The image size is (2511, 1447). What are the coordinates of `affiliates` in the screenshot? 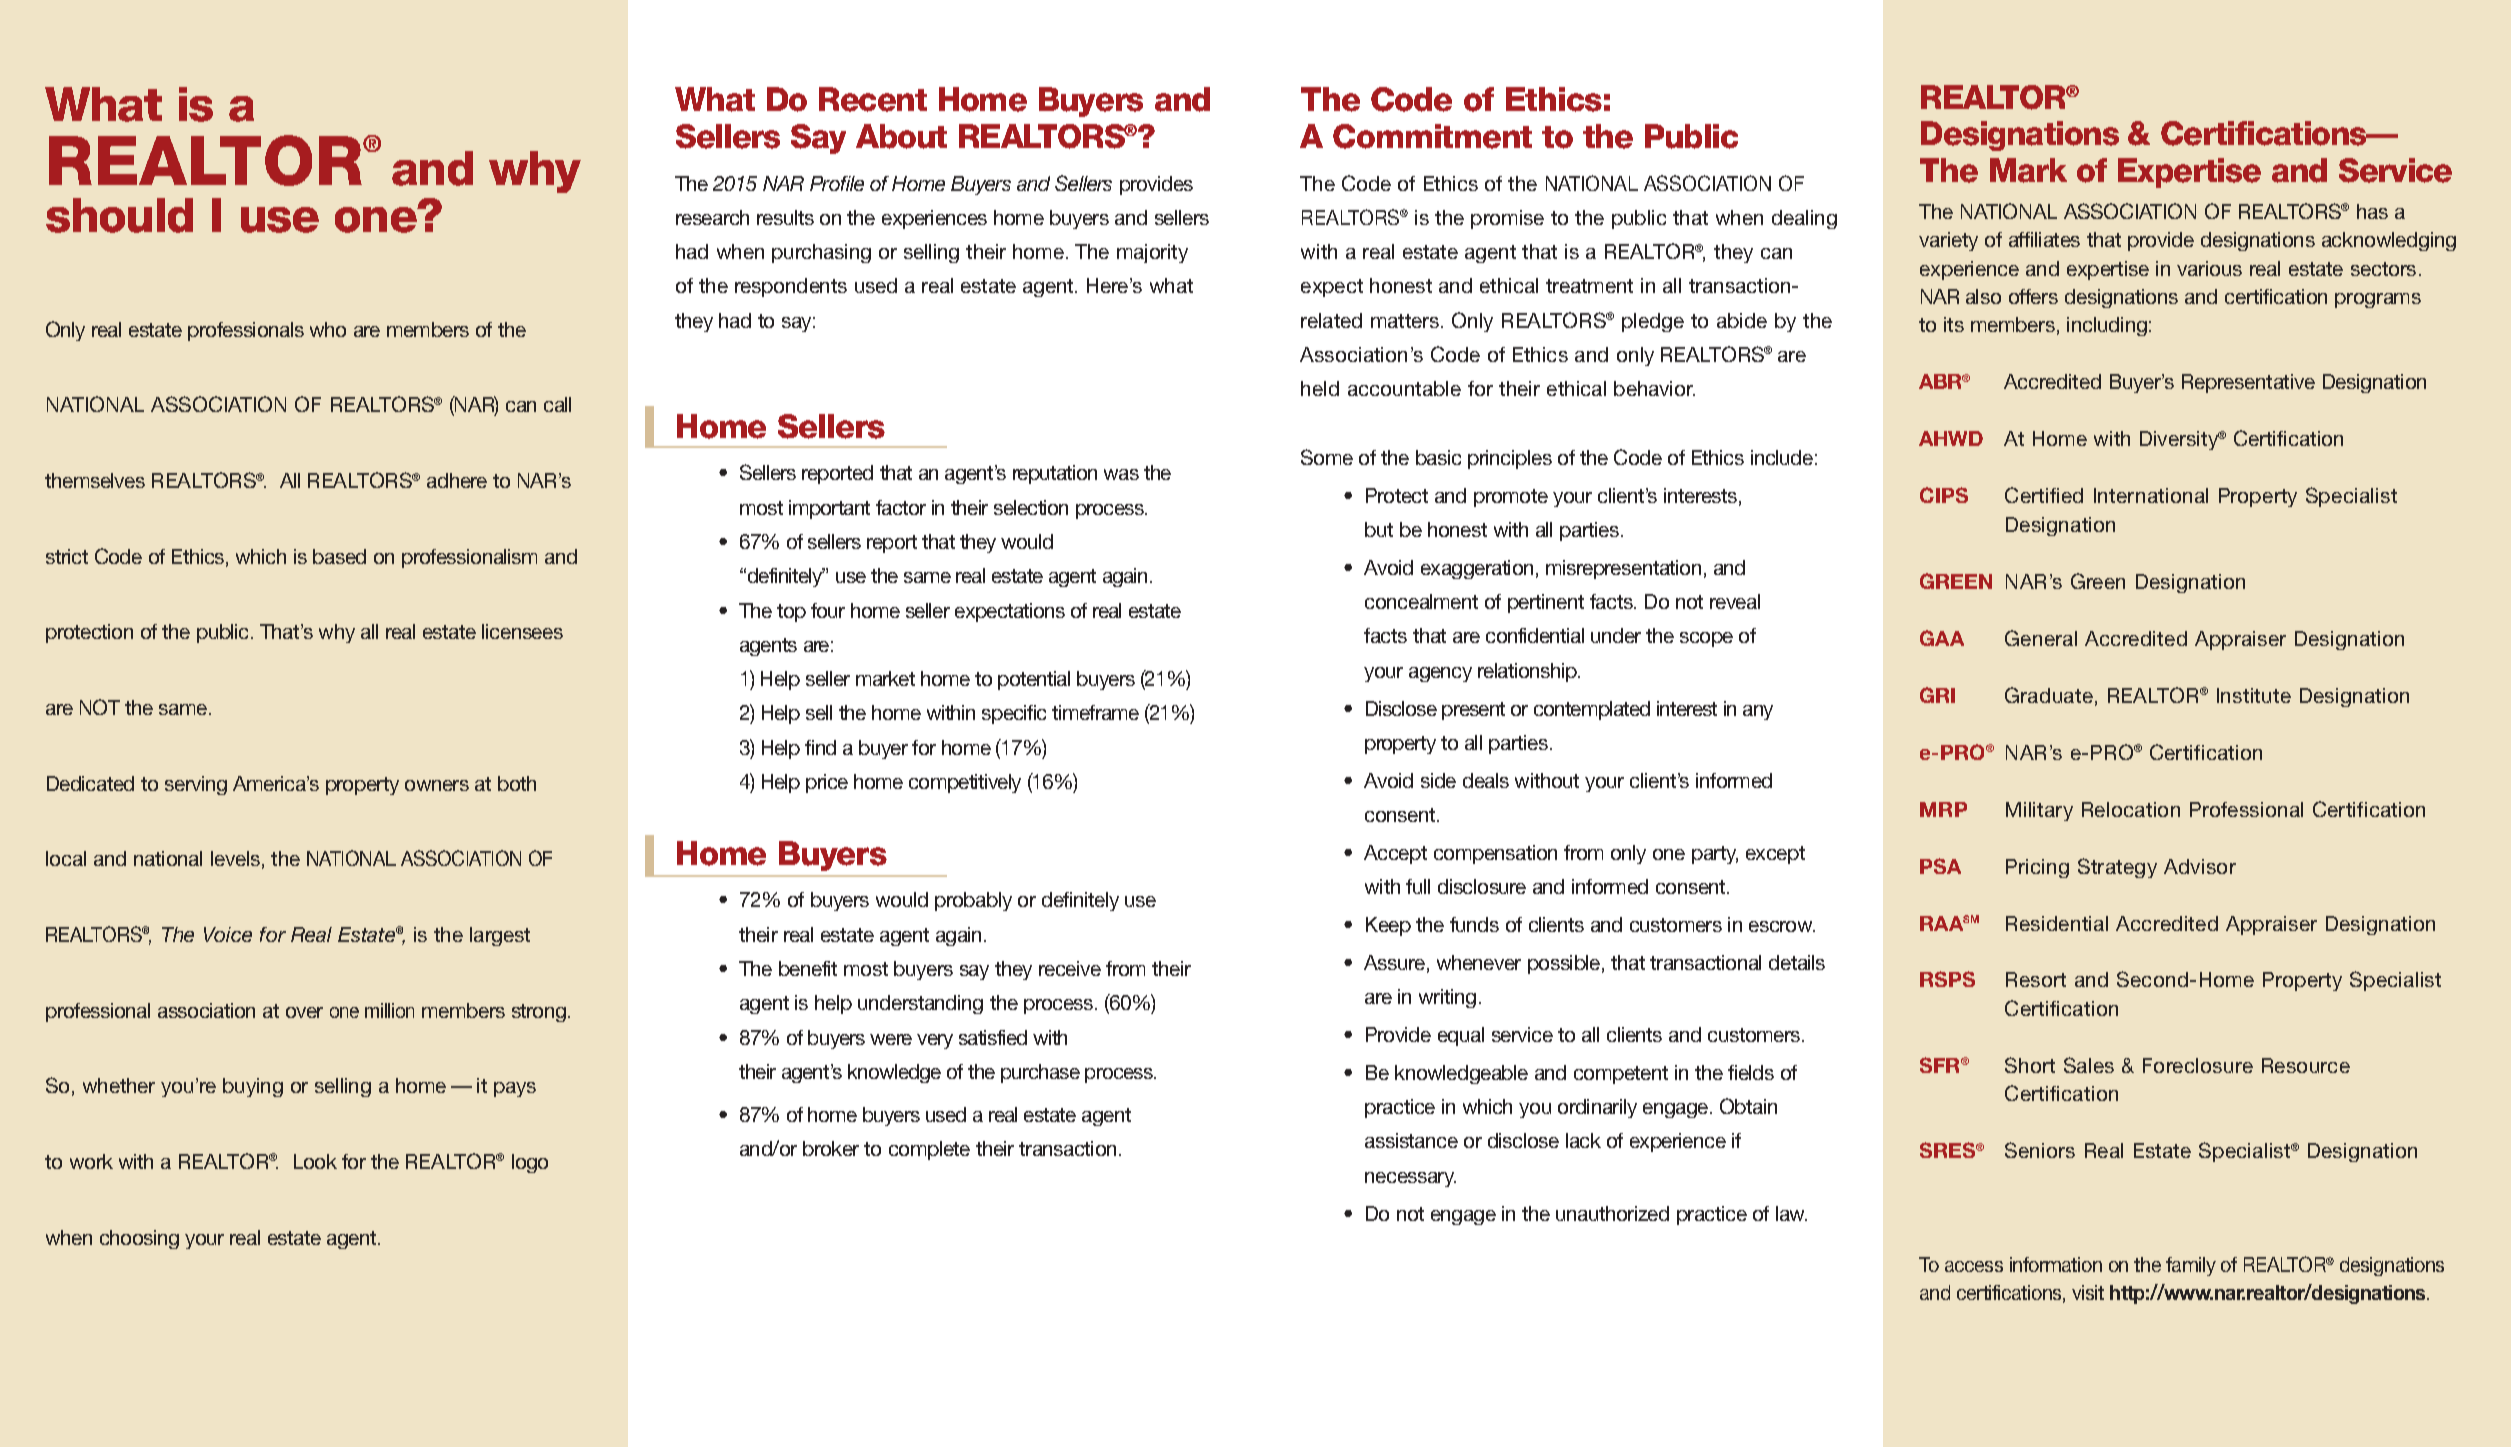 It's located at (2044, 239).
